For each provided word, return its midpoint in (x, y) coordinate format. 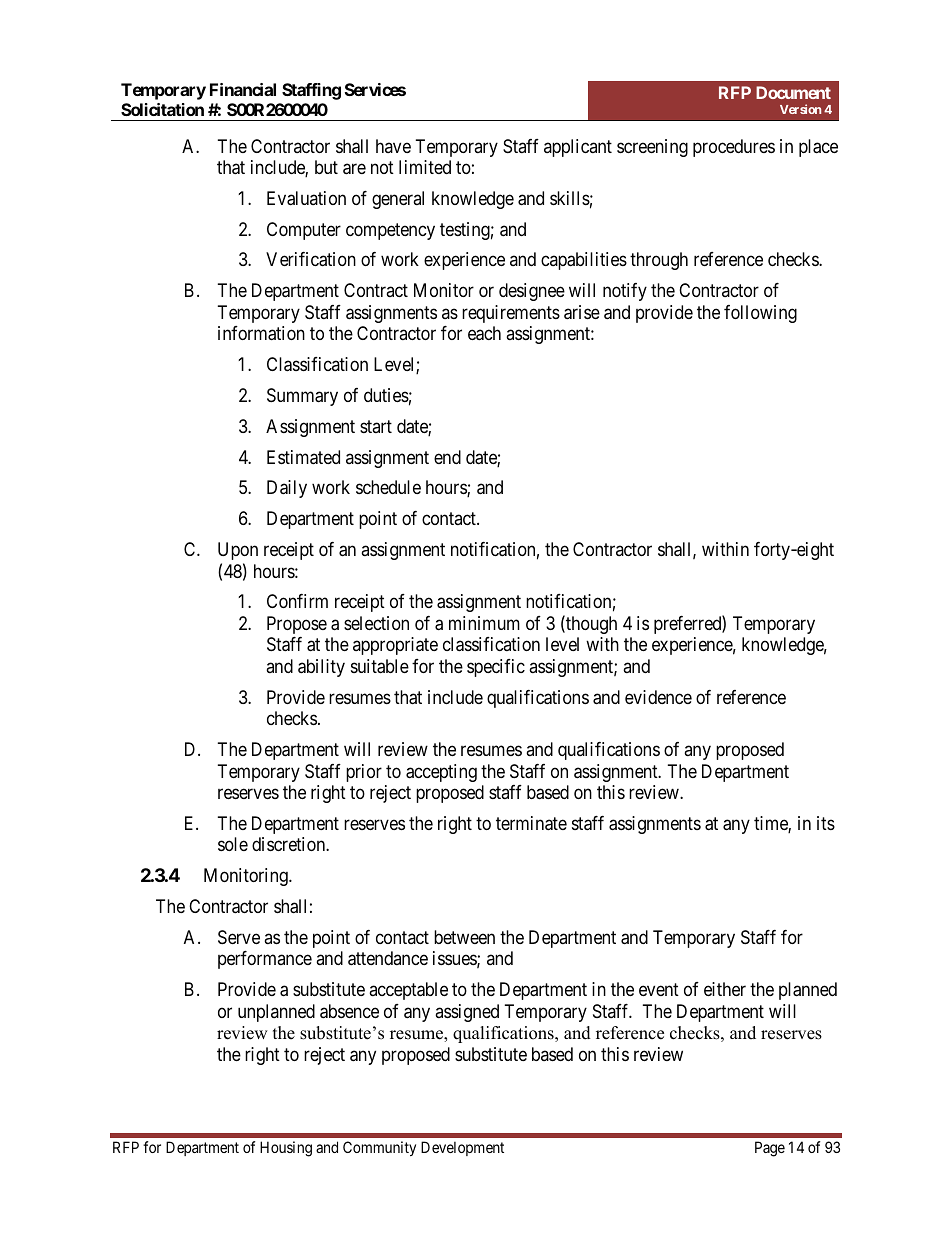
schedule (388, 487)
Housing (286, 1149)
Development (462, 1148)
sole (233, 844)
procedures (734, 148)
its (826, 823)
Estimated (303, 457)
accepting (441, 773)
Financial (243, 89)
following (760, 314)
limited (425, 167)
